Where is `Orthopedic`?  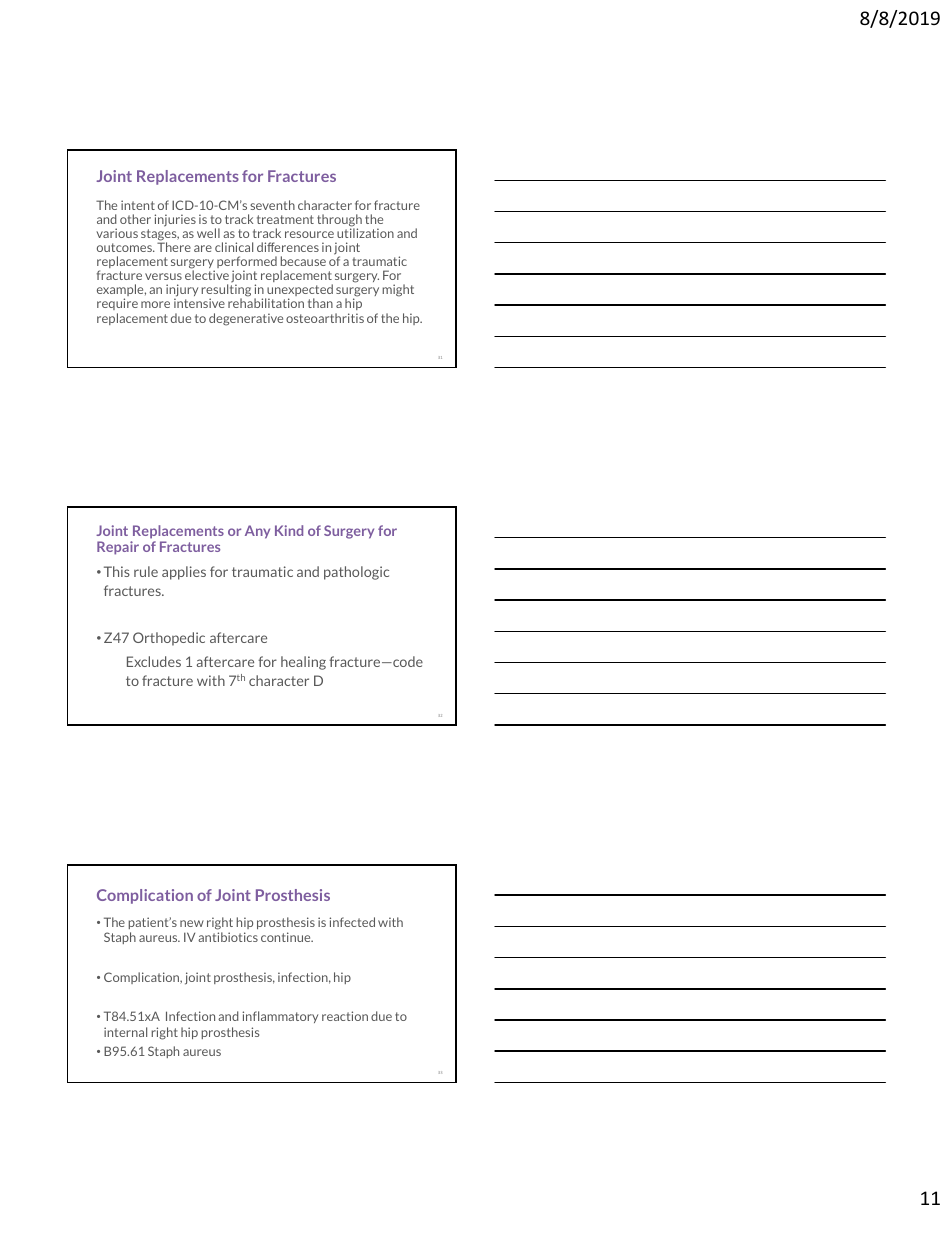 Orthopedic is located at coordinates (169, 639).
